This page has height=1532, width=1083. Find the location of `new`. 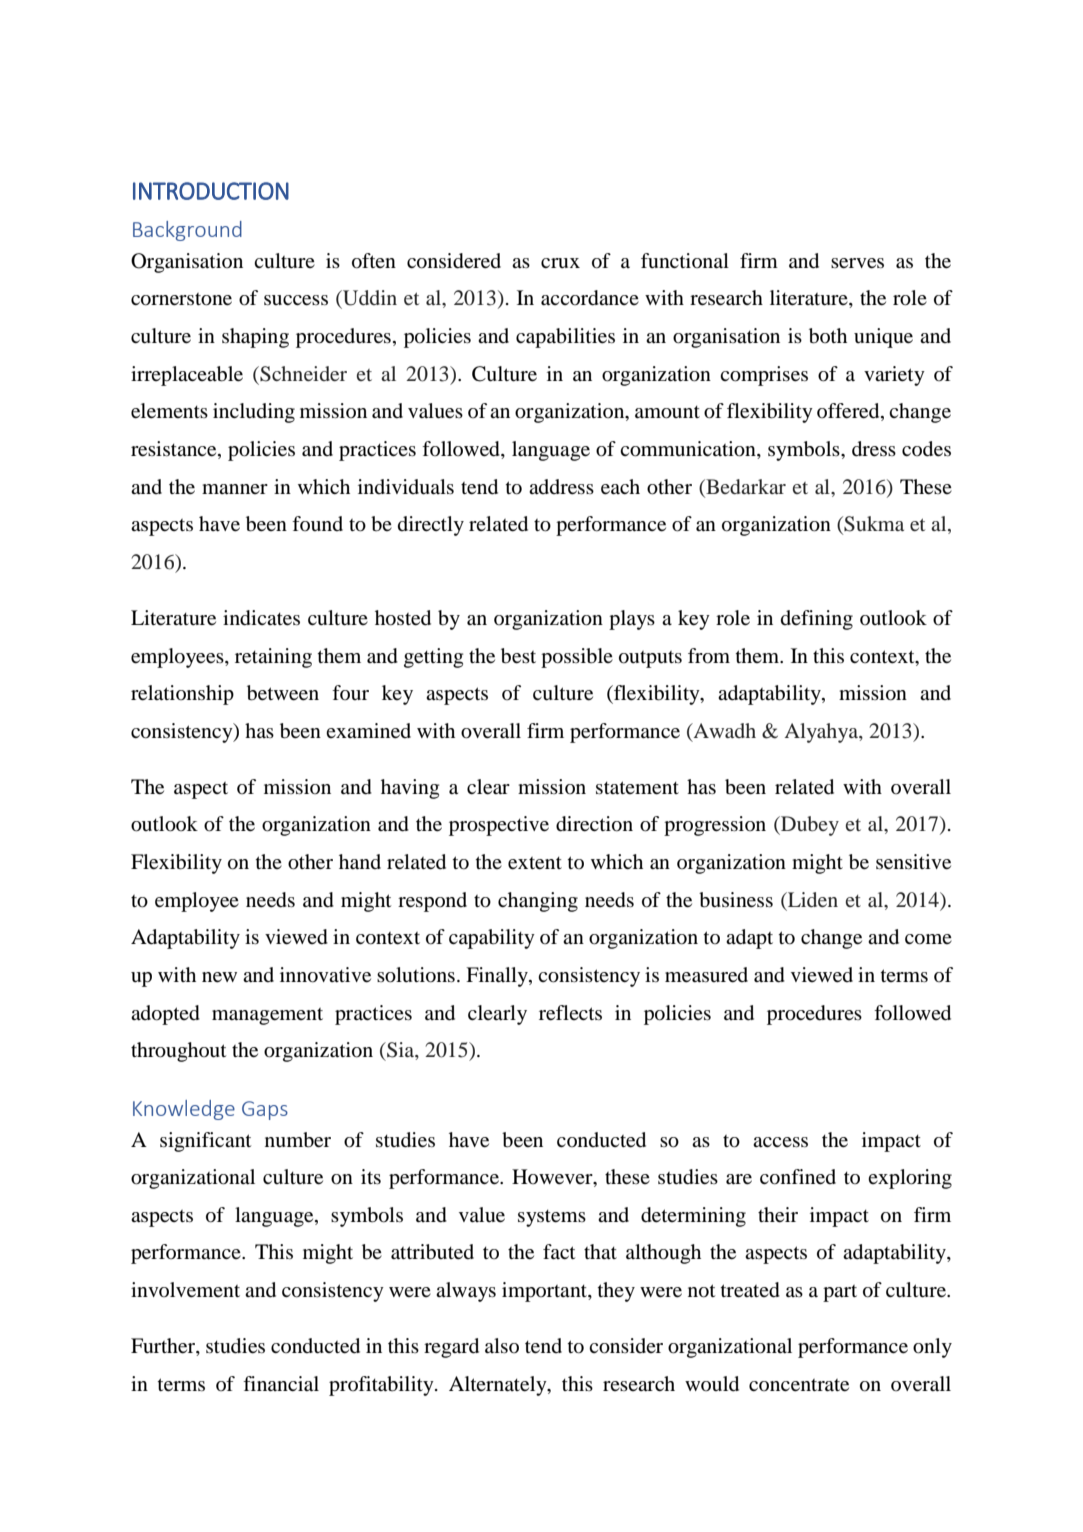

new is located at coordinates (219, 977).
